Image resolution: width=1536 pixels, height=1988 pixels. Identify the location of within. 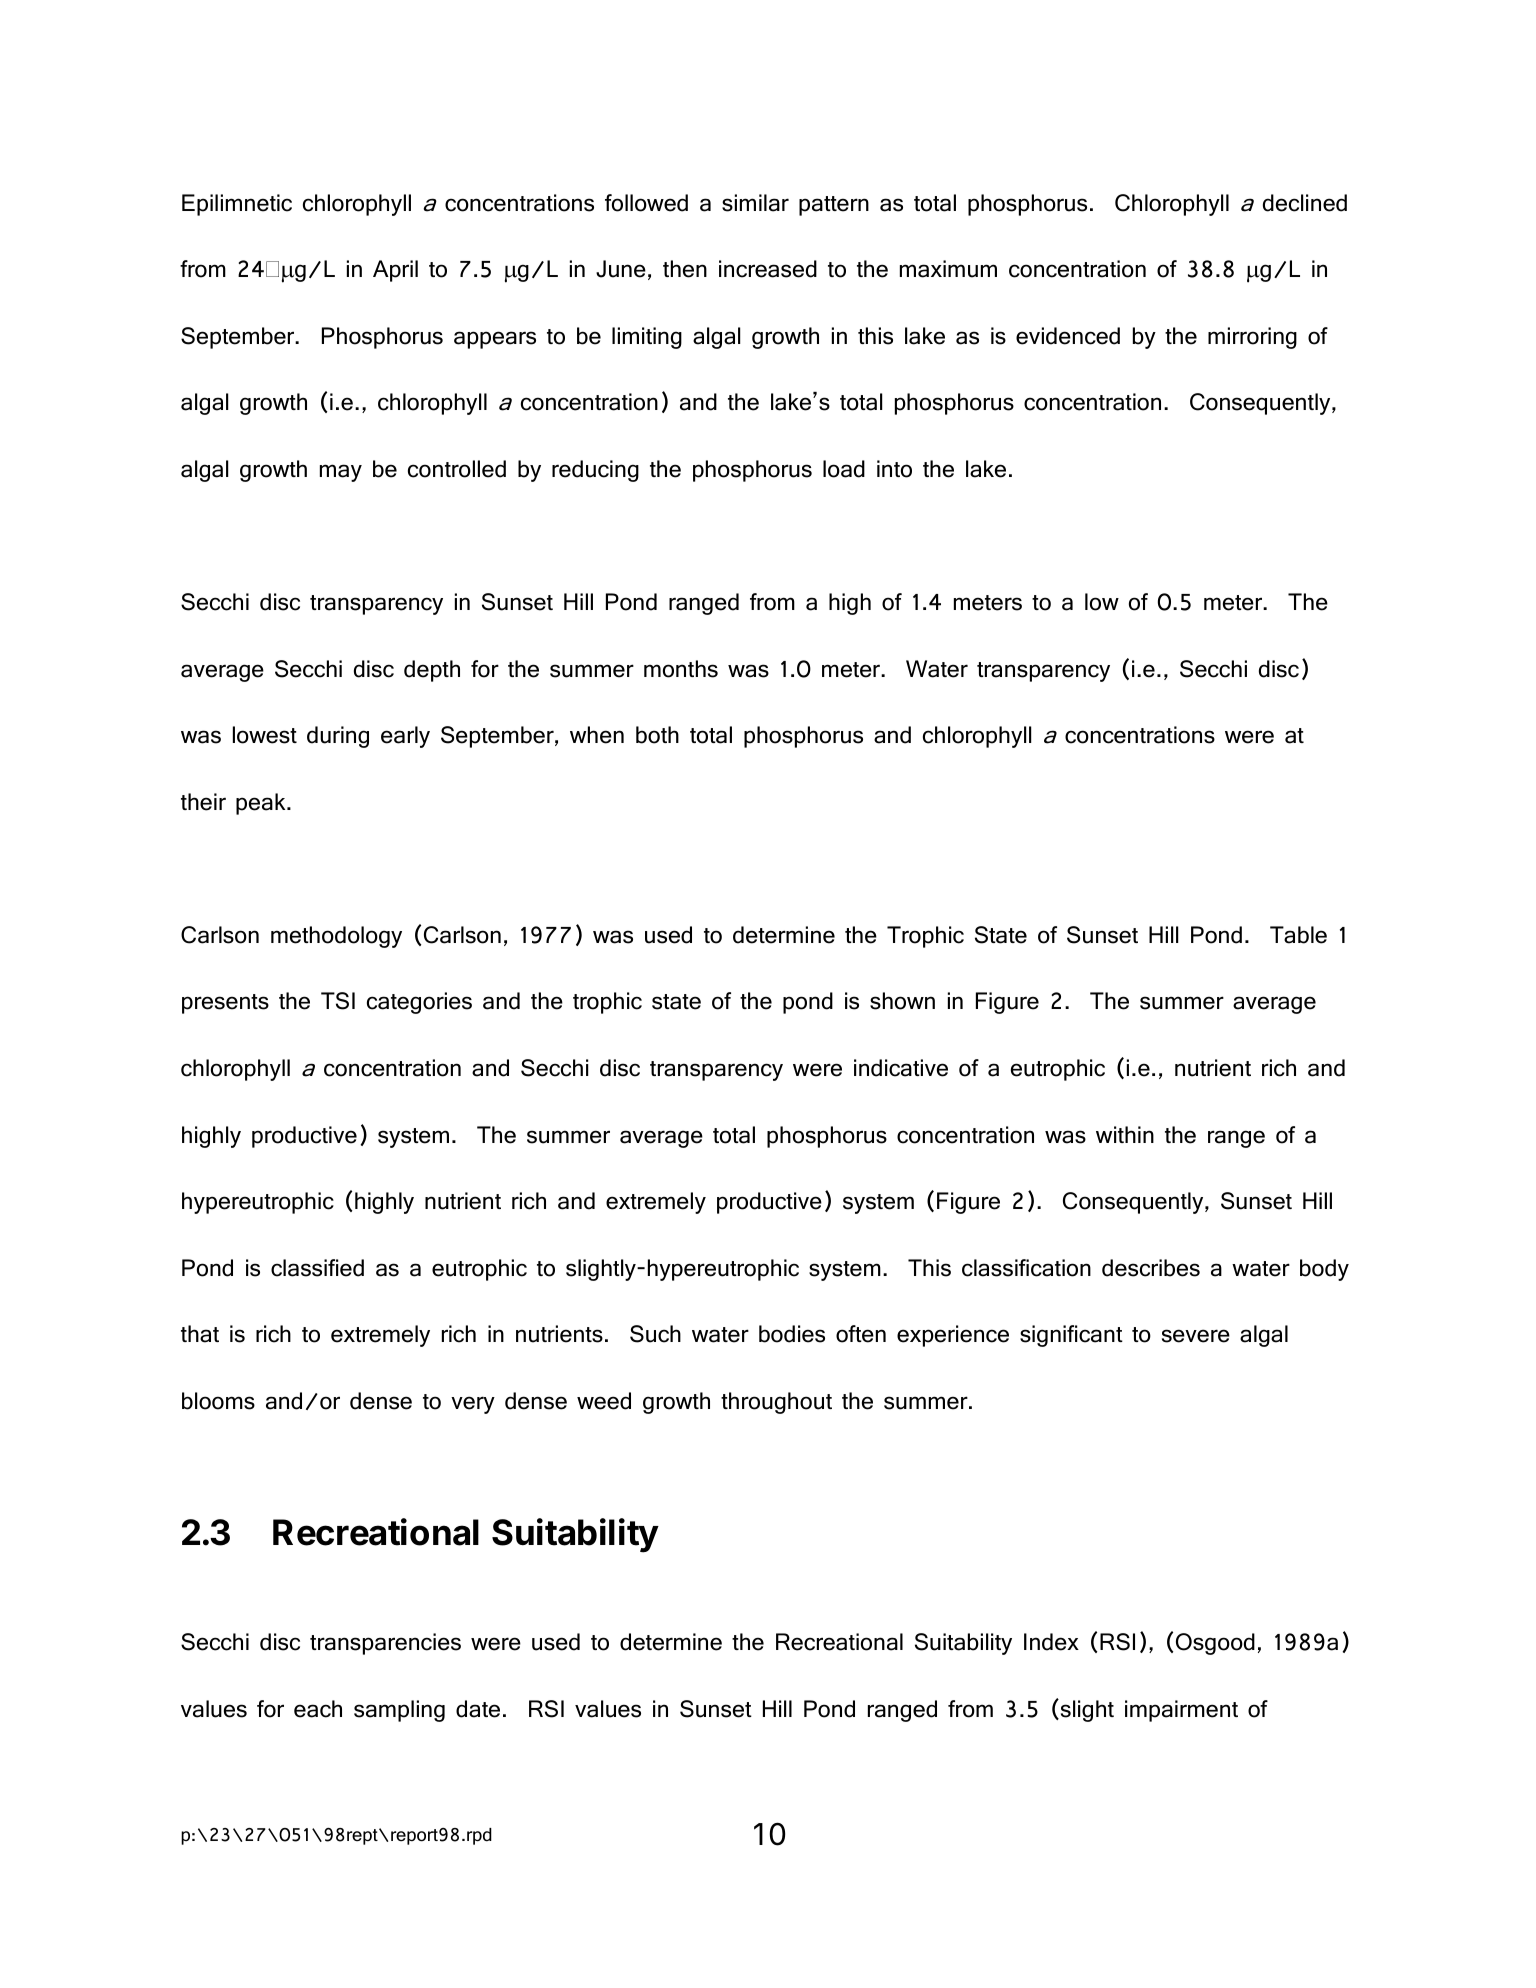
(1125, 1134).
